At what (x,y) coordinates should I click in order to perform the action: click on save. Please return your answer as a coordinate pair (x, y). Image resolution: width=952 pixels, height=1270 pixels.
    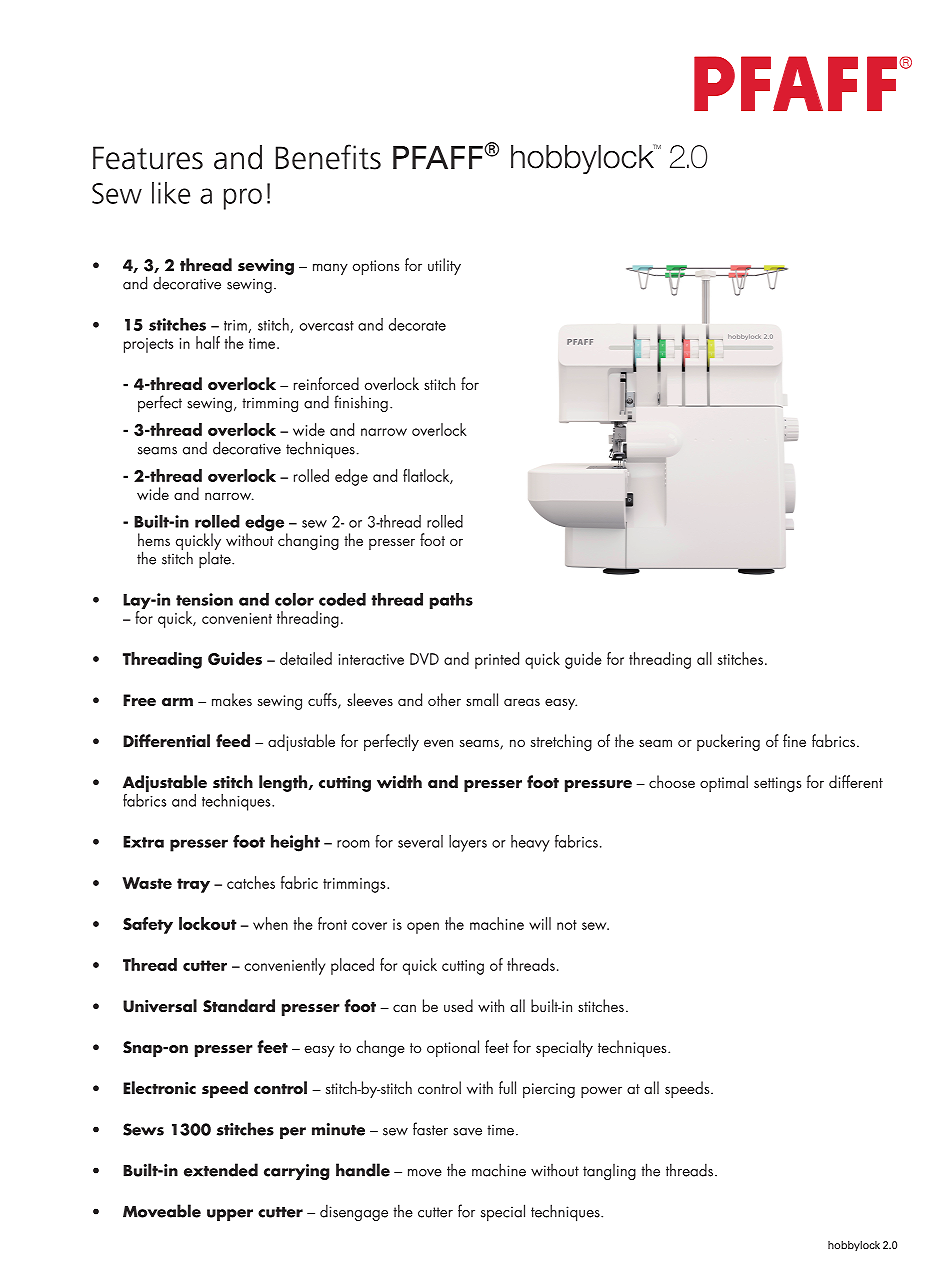
    Looking at the image, I should click on (467, 1132).
